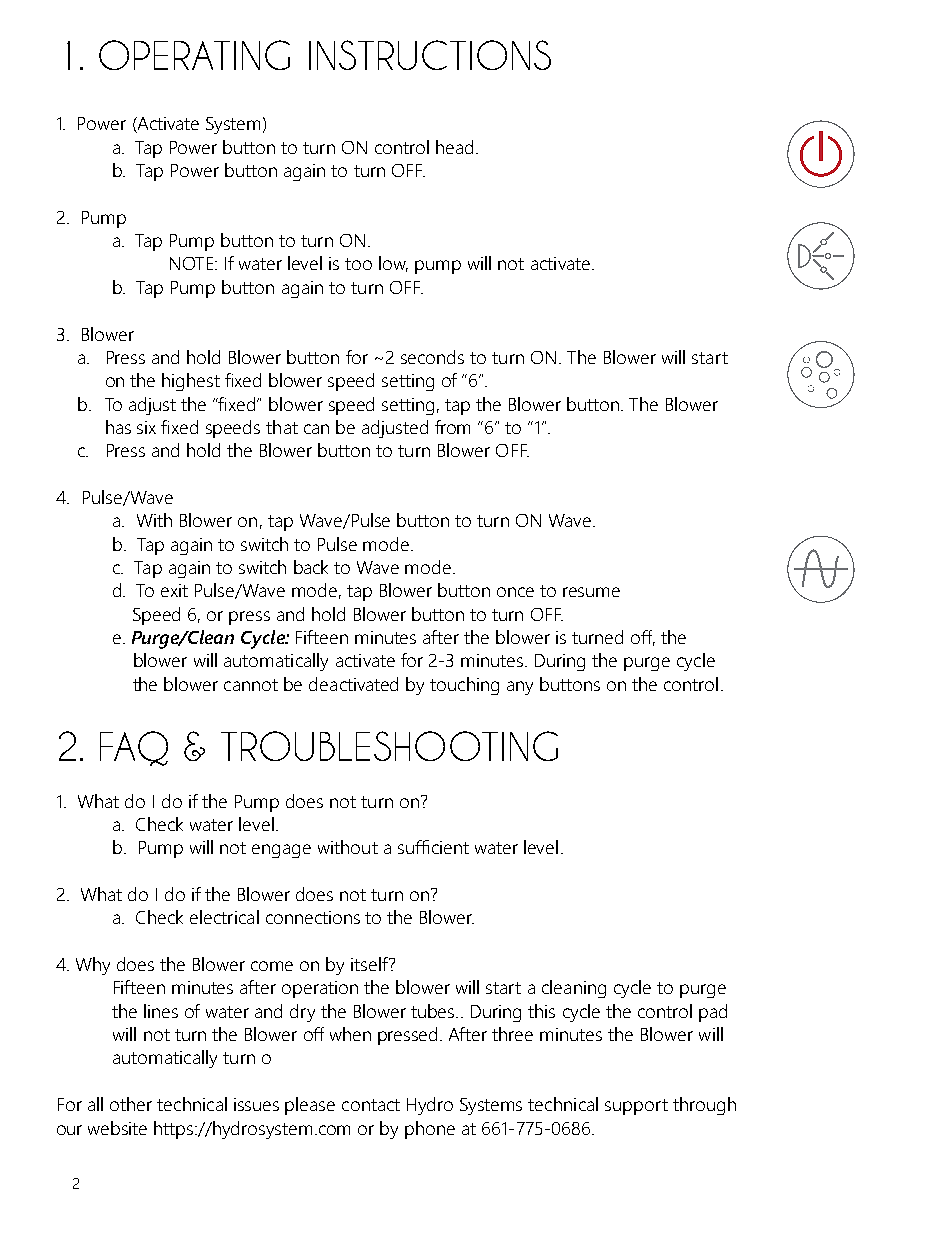  What do you see at coordinates (591, 592) in the image?
I see `resume` at bounding box center [591, 592].
